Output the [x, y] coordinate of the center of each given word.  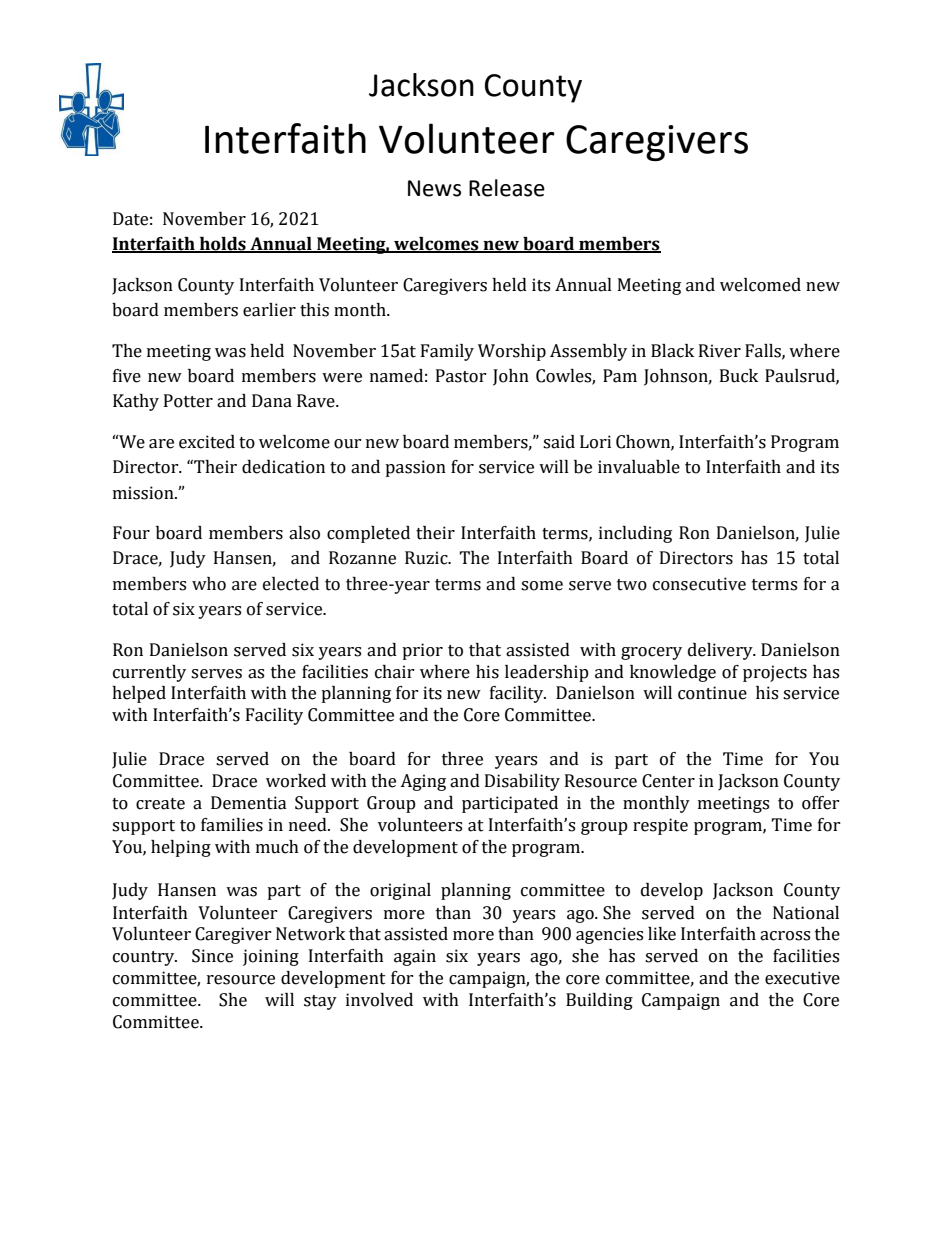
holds [222, 245]
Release [507, 188]
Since [212, 956]
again [415, 957]
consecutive [699, 584]
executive [802, 978]
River [720, 351]
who [209, 584]
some [542, 586]
